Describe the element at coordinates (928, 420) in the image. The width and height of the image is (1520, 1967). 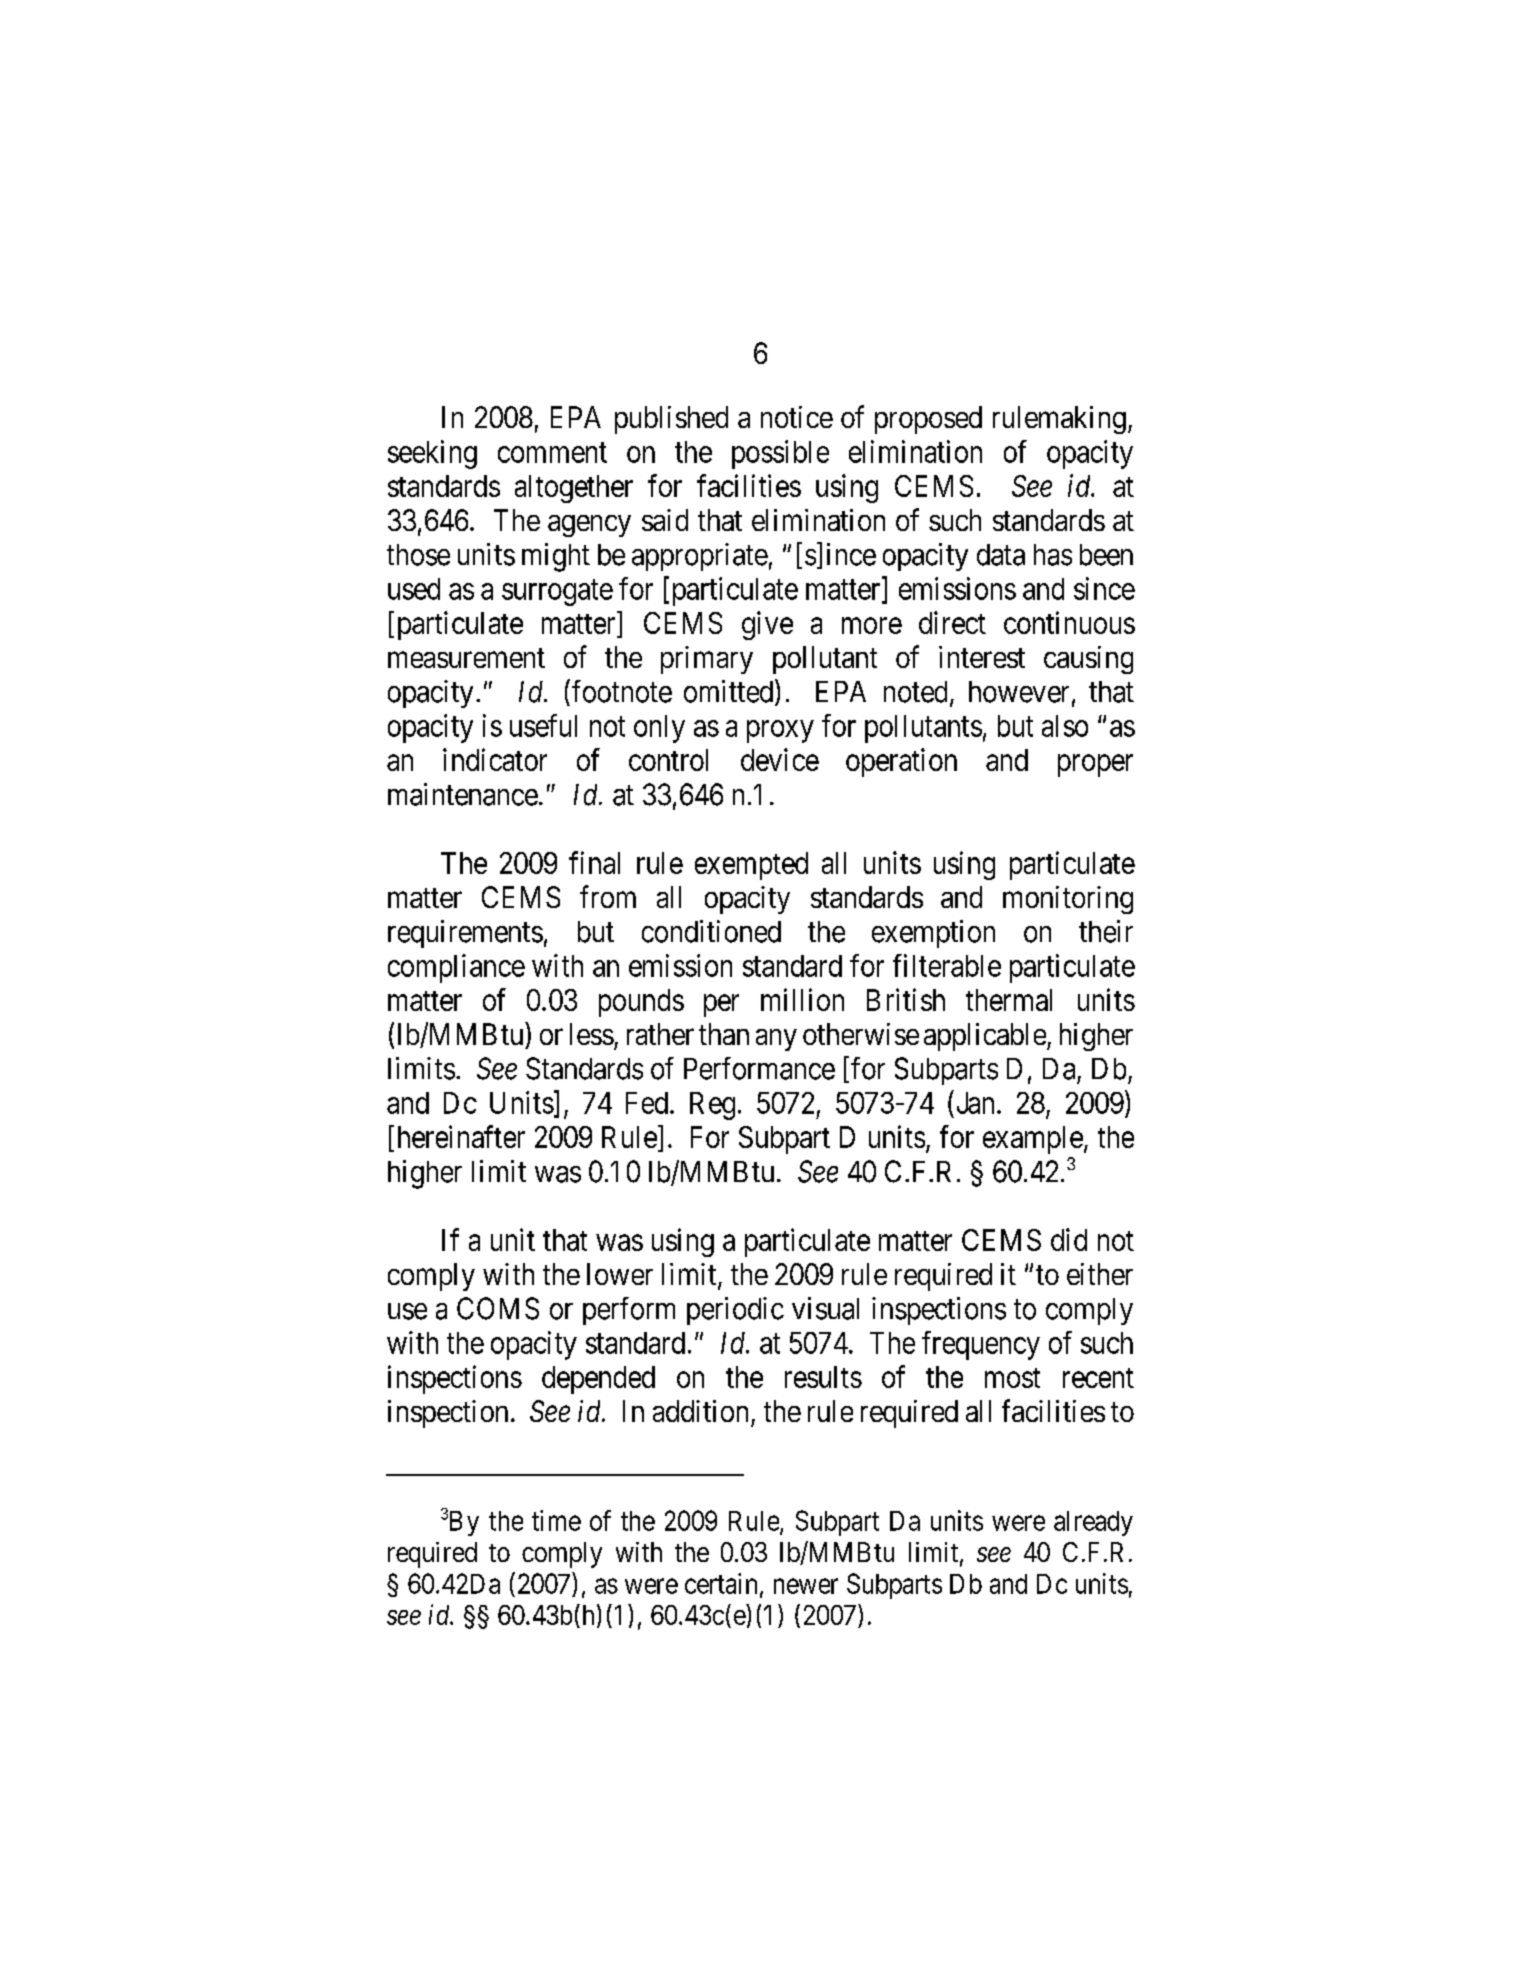
I see `proposed` at that location.
